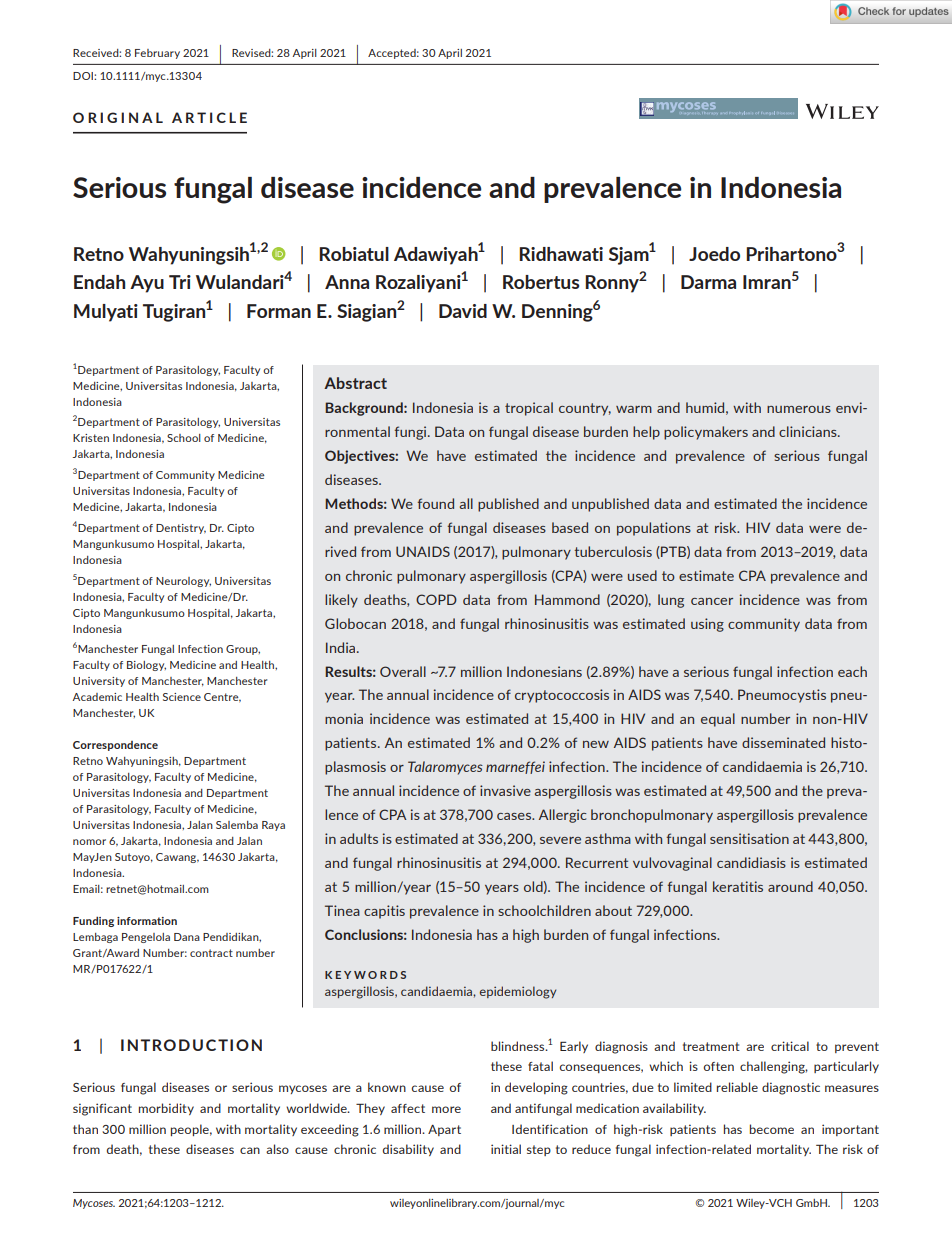 Image resolution: width=952 pixels, height=1251 pixels. I want to click on Forman, so click(279, 311).
